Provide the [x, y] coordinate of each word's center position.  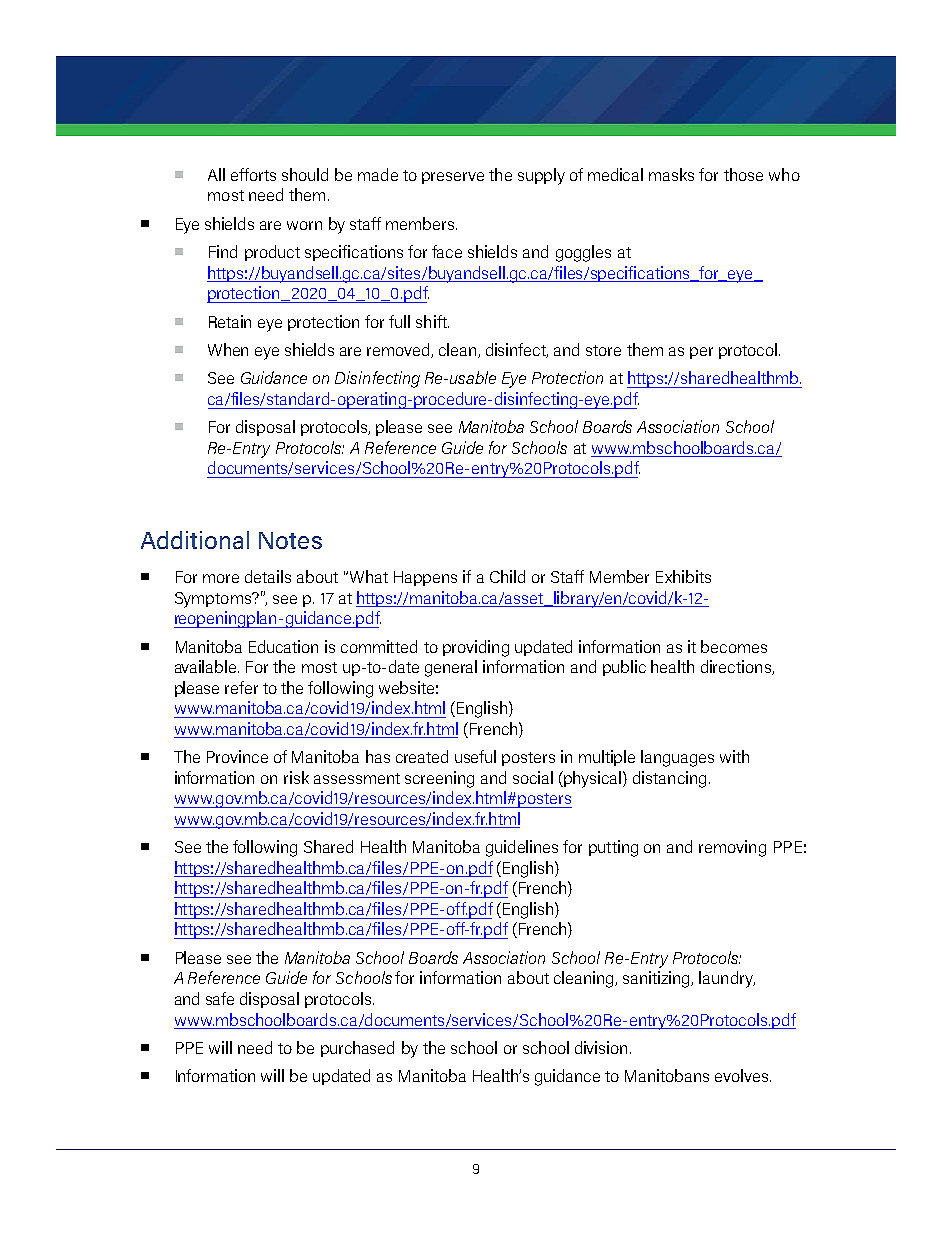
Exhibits [683, 576]
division [601, 1047]
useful [475, 756]
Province [237, 756]
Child [507, 576]
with [734, 756]
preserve [453, 178]
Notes [290, 540]
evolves [741, 1075]
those [743, 174]
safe [220, 998]
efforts [253, 174]
